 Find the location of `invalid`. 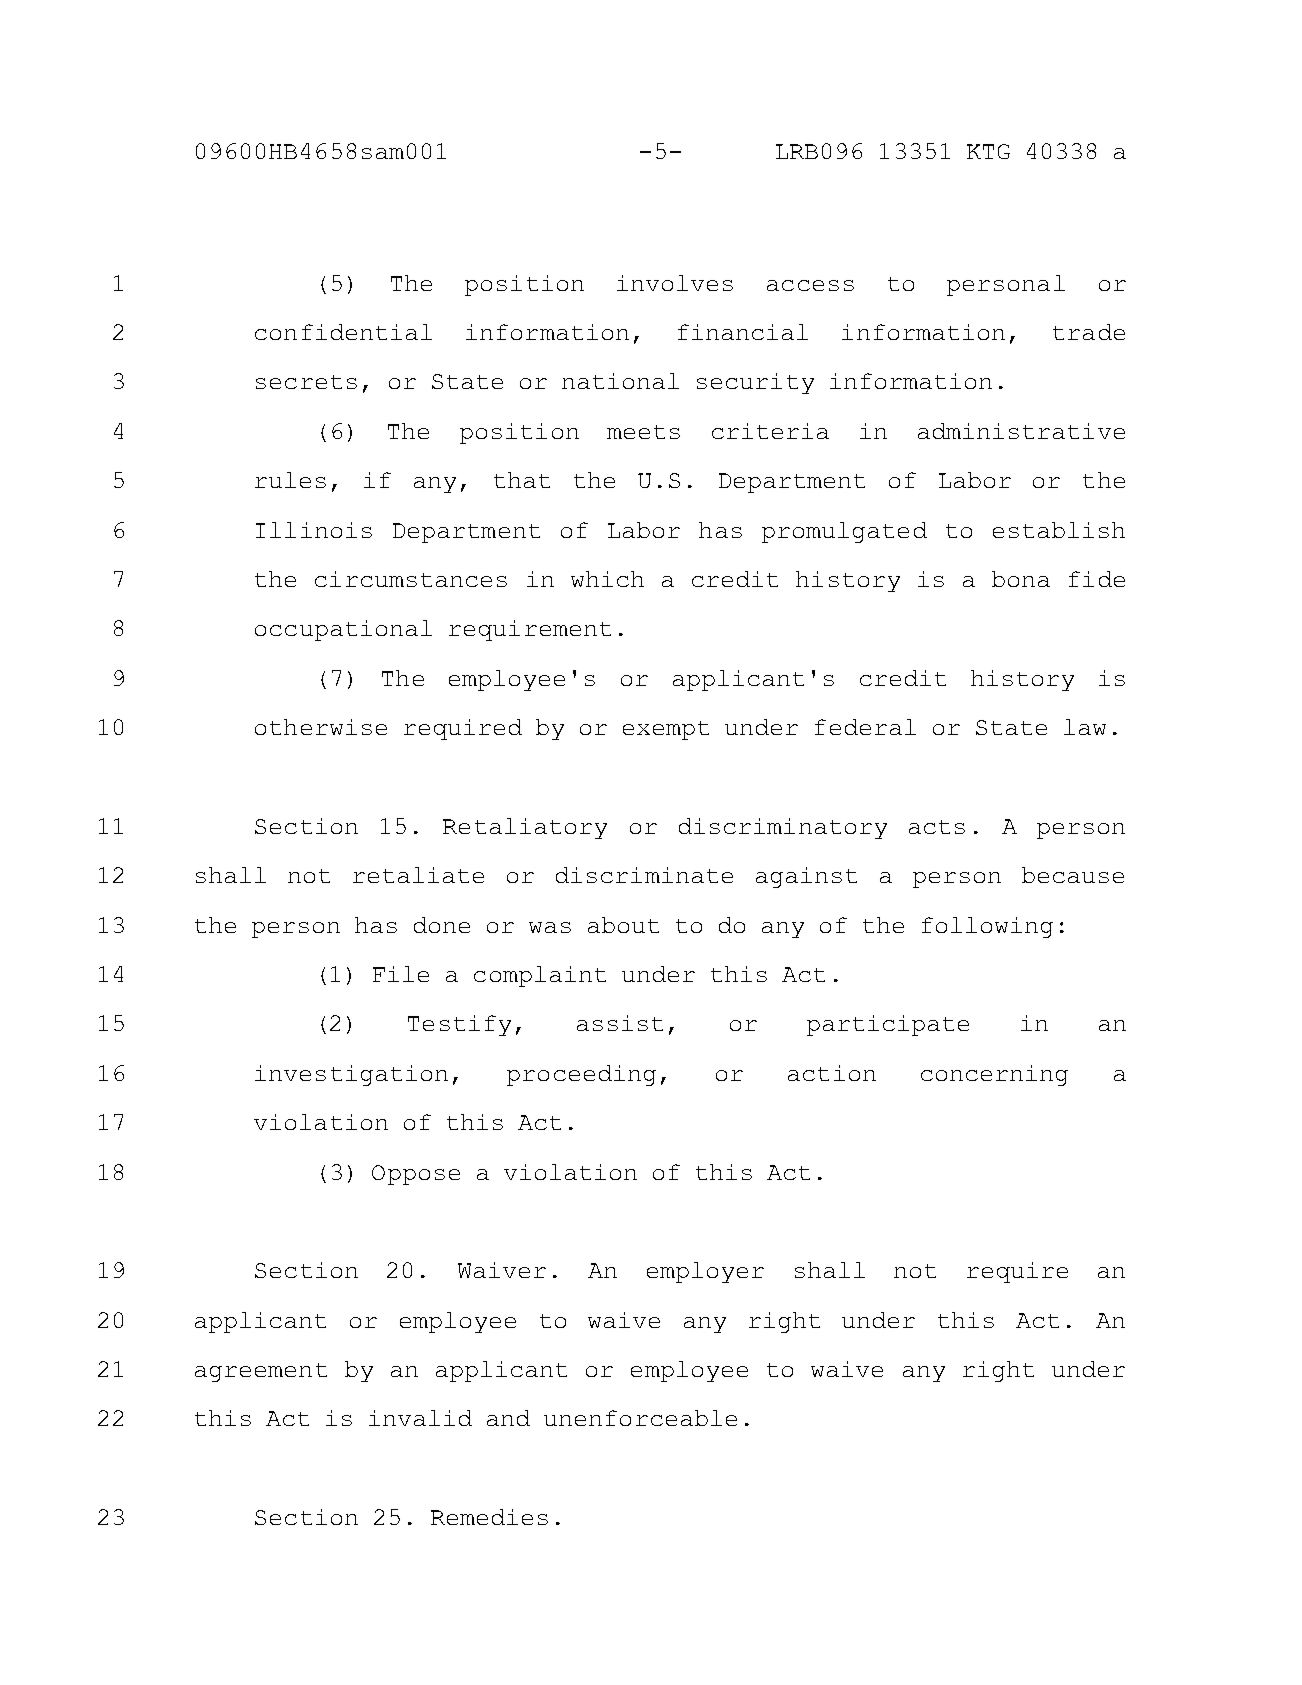

invalid is located at coordinates (420, 1418).
